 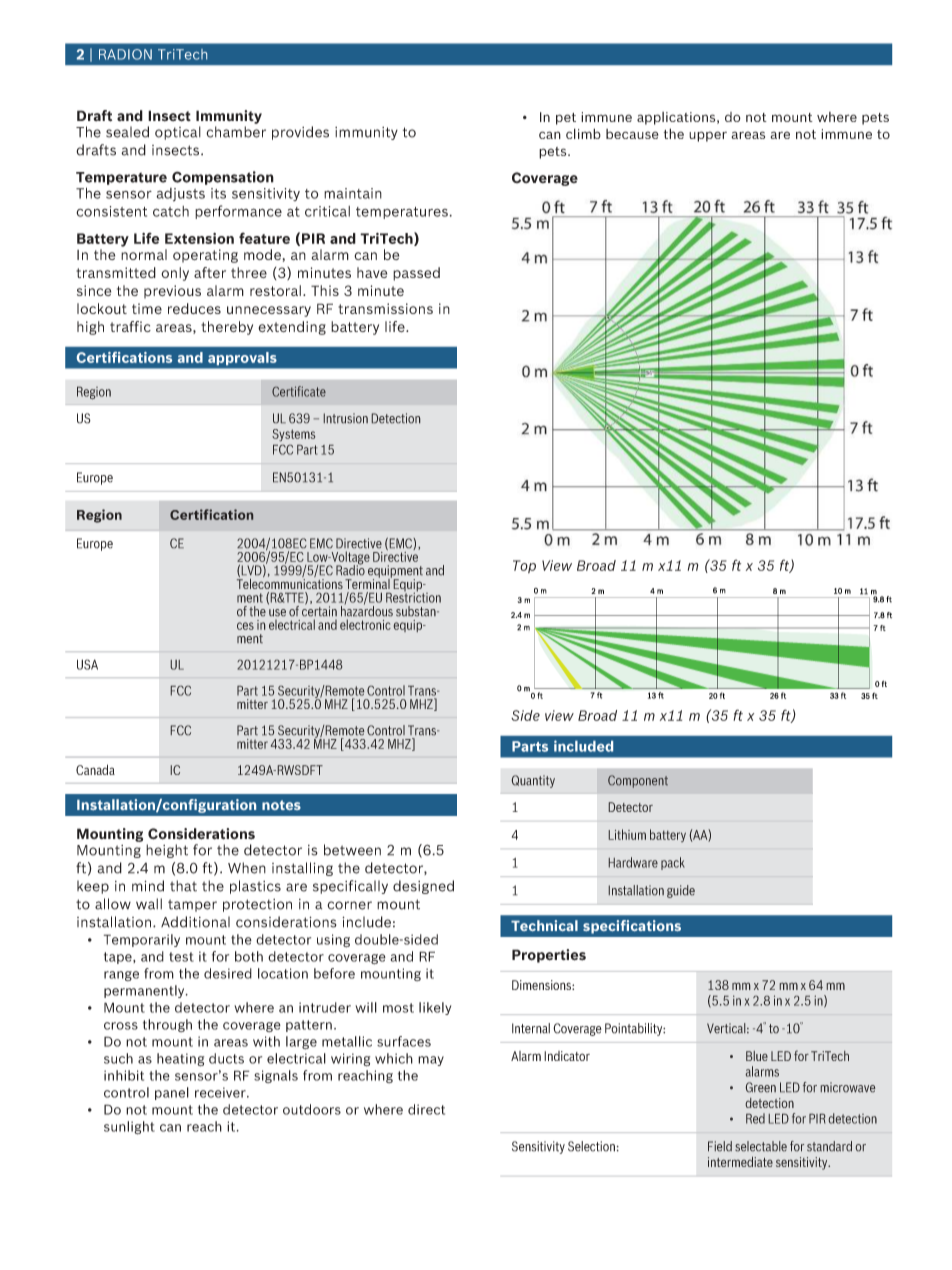 What do you see at coordinates (129, 1128) in the screenshot?
I see `sunlight` at bounding box center [129, 1128].
